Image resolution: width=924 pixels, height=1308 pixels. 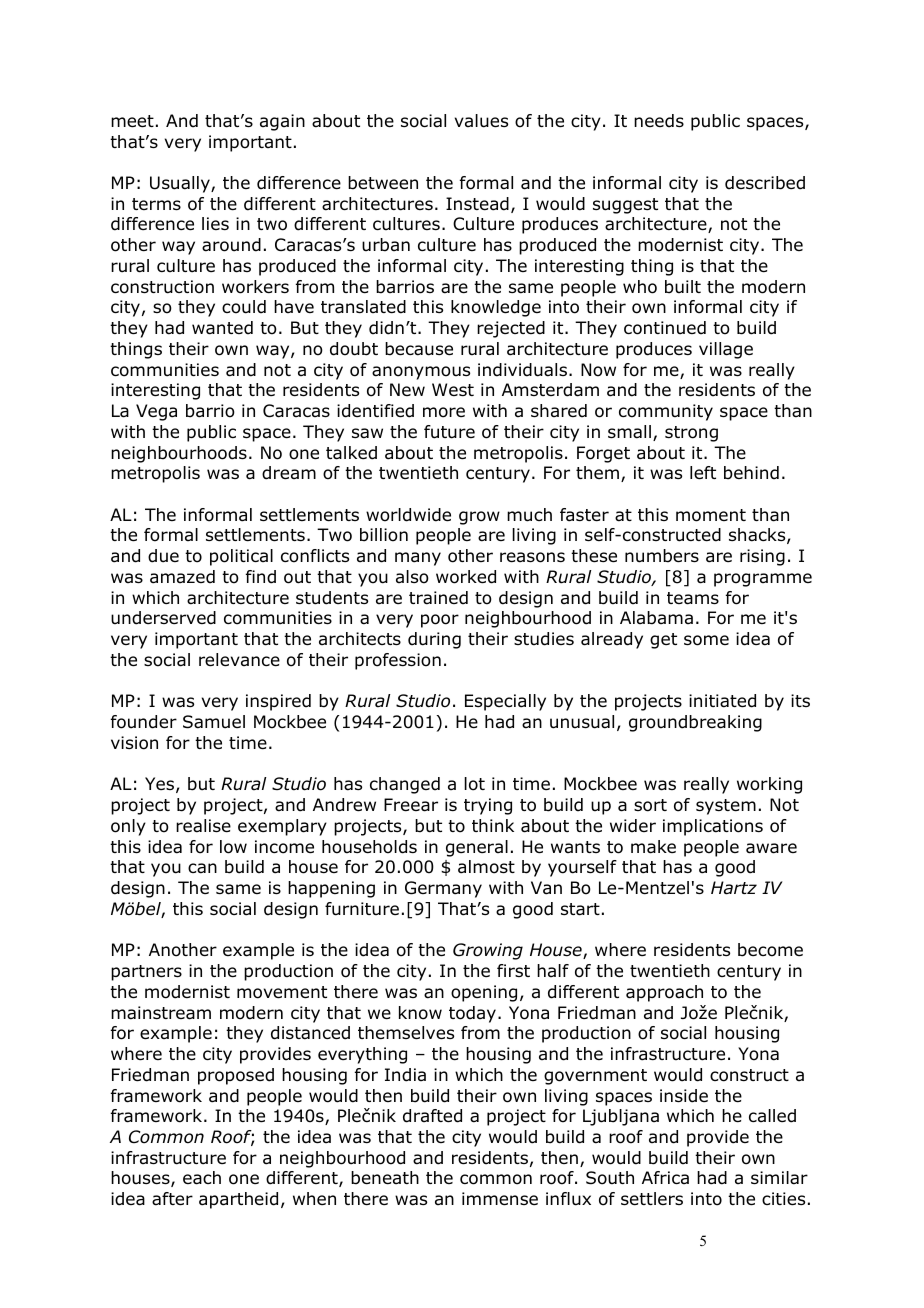 I want to click on values, so click(x=481, y=121).
